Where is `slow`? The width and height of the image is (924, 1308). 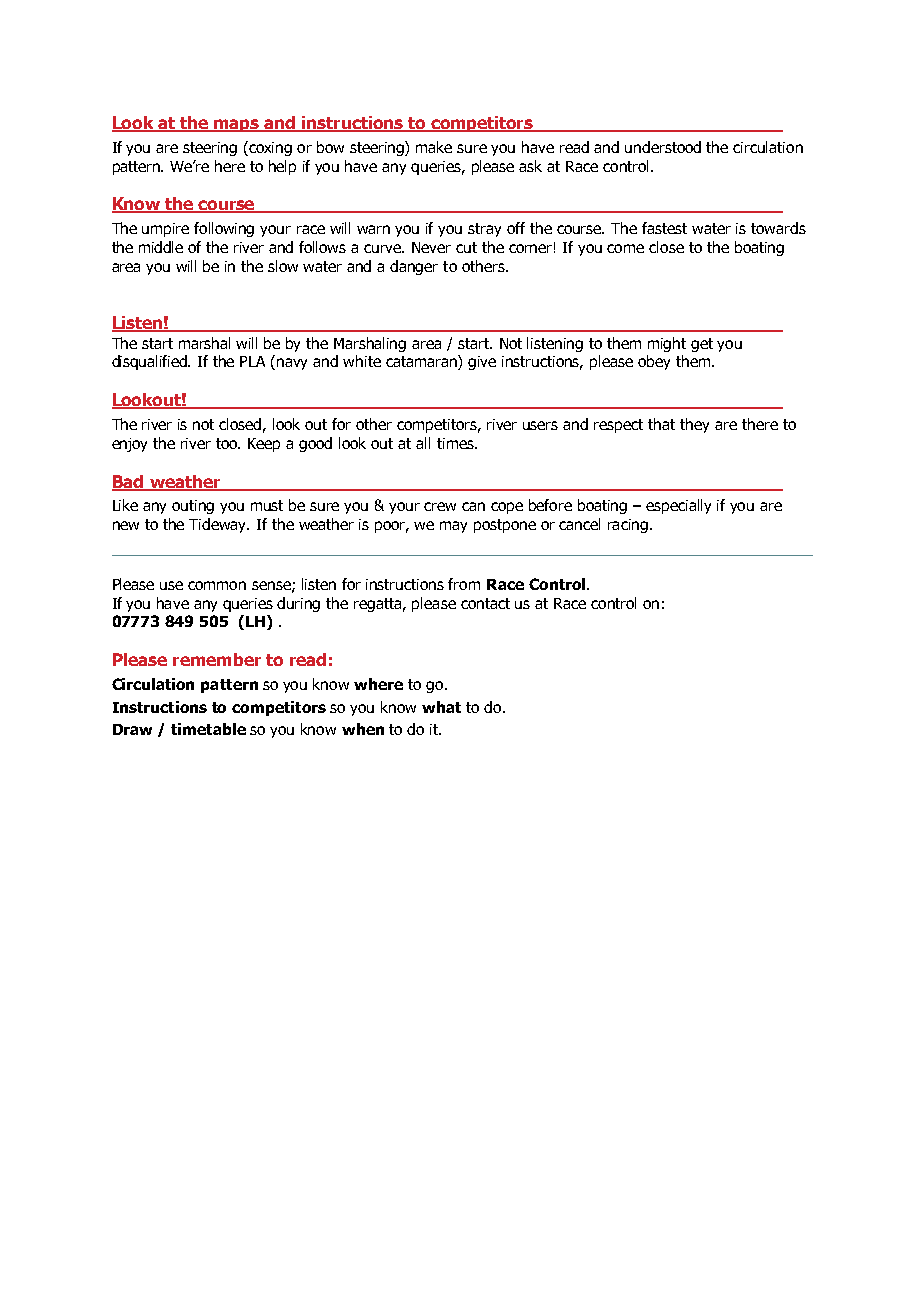
slow is located at coordinates (283, 266).
